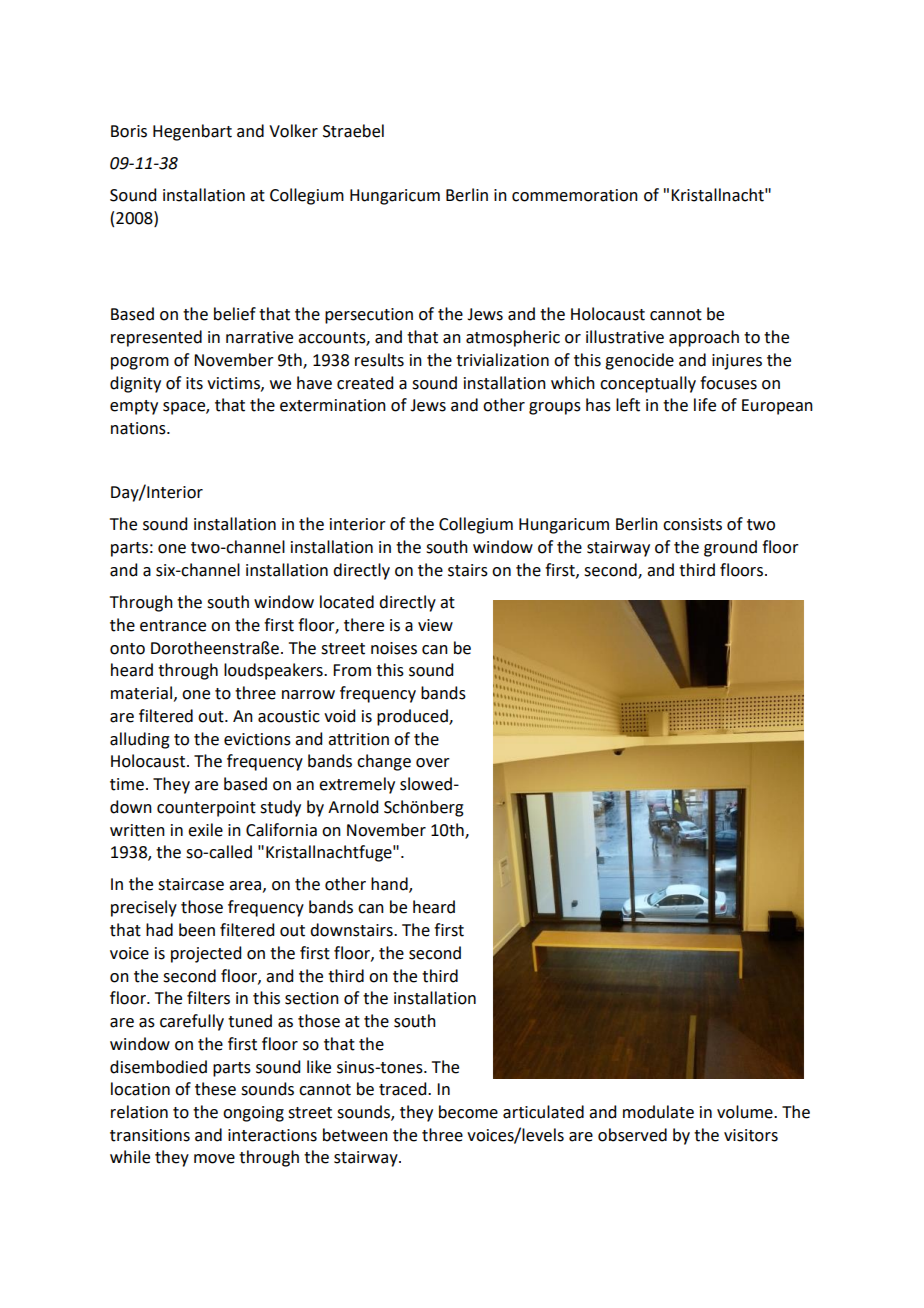  I want to click on move, so click(214, 1159).
